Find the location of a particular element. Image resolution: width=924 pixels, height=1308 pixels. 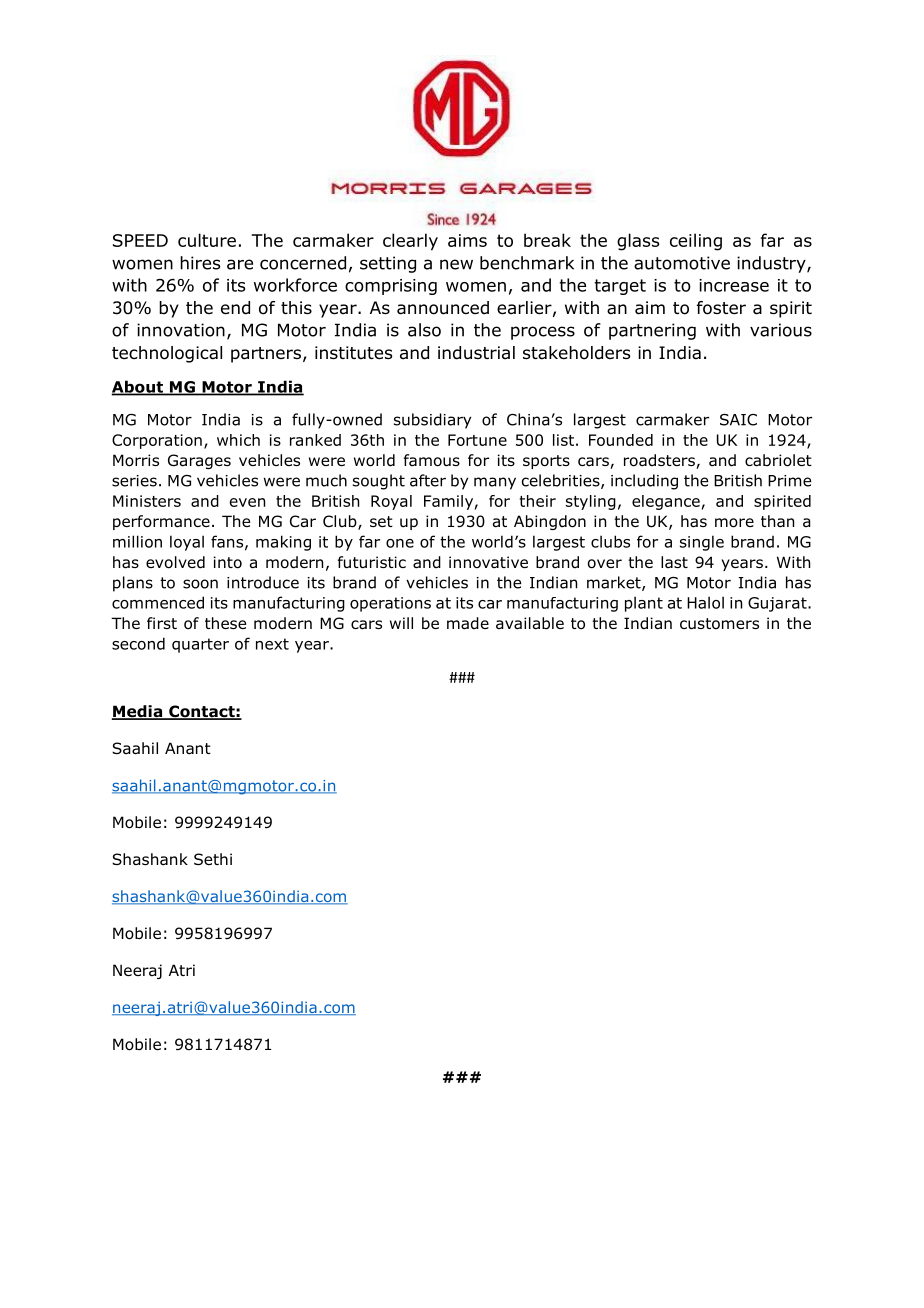

Garages is located at coordinates (199, 461).
